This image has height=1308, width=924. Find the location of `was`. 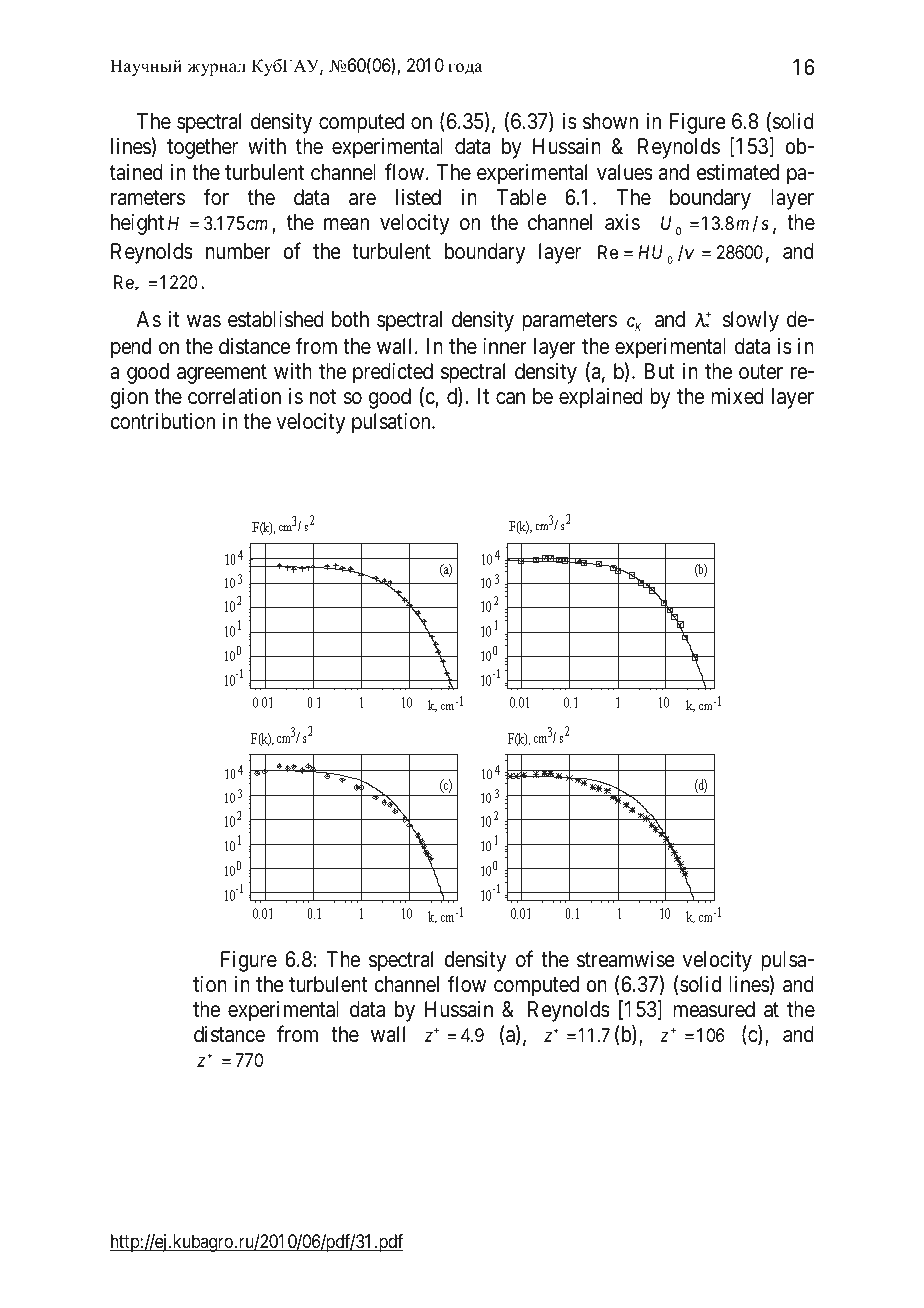

was is located at coordinates (204, 321).
